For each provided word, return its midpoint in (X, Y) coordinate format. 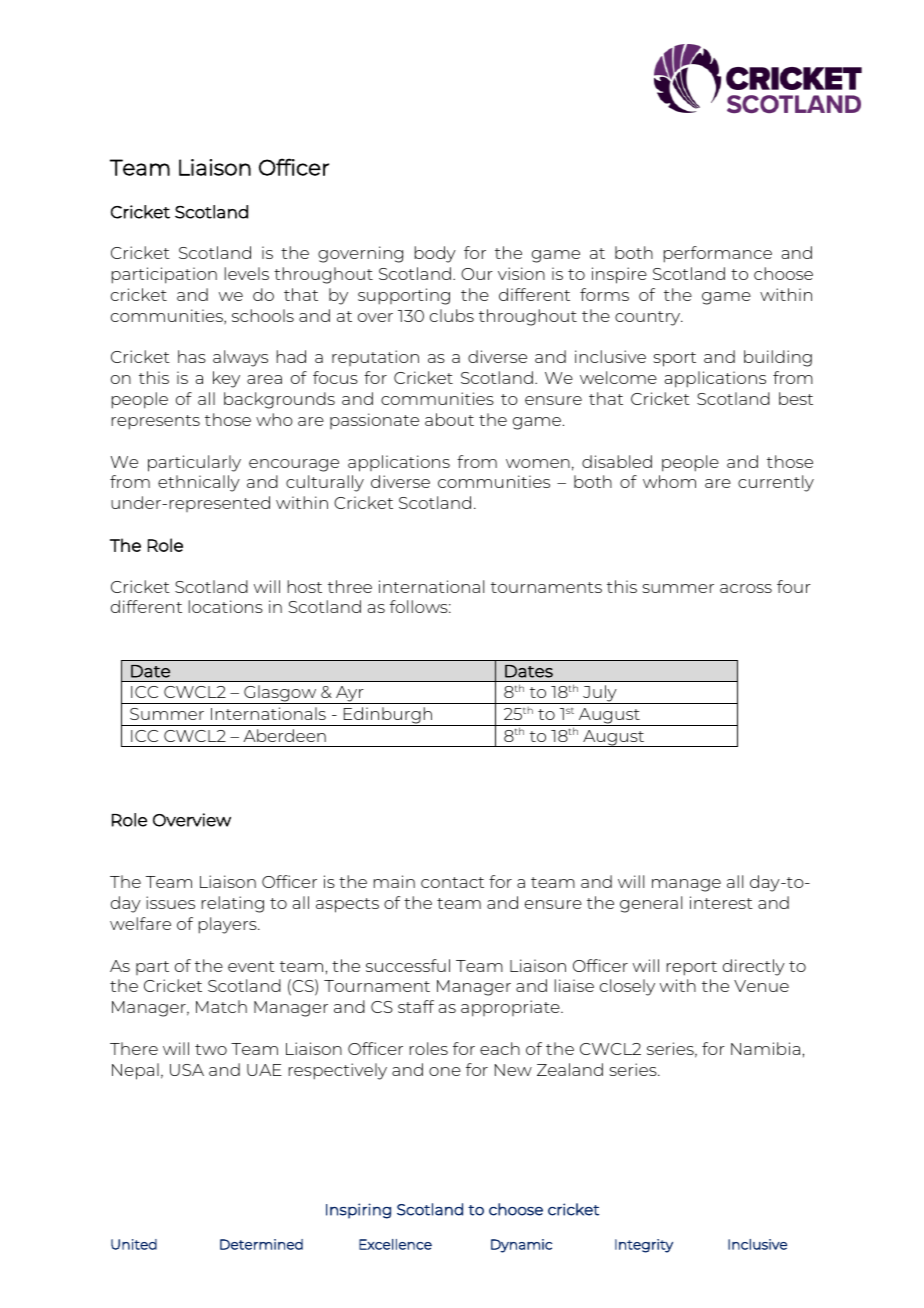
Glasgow (280, 694)
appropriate (511, 1008)
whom (669, 481)
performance (718, 254)
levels (247, 273)
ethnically (199, 483)
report (692, 968)
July (600, 694)
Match (221, 1006)
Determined (261, 1244)
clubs (452, 315)
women (538, 463)
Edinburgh (387, 716)
